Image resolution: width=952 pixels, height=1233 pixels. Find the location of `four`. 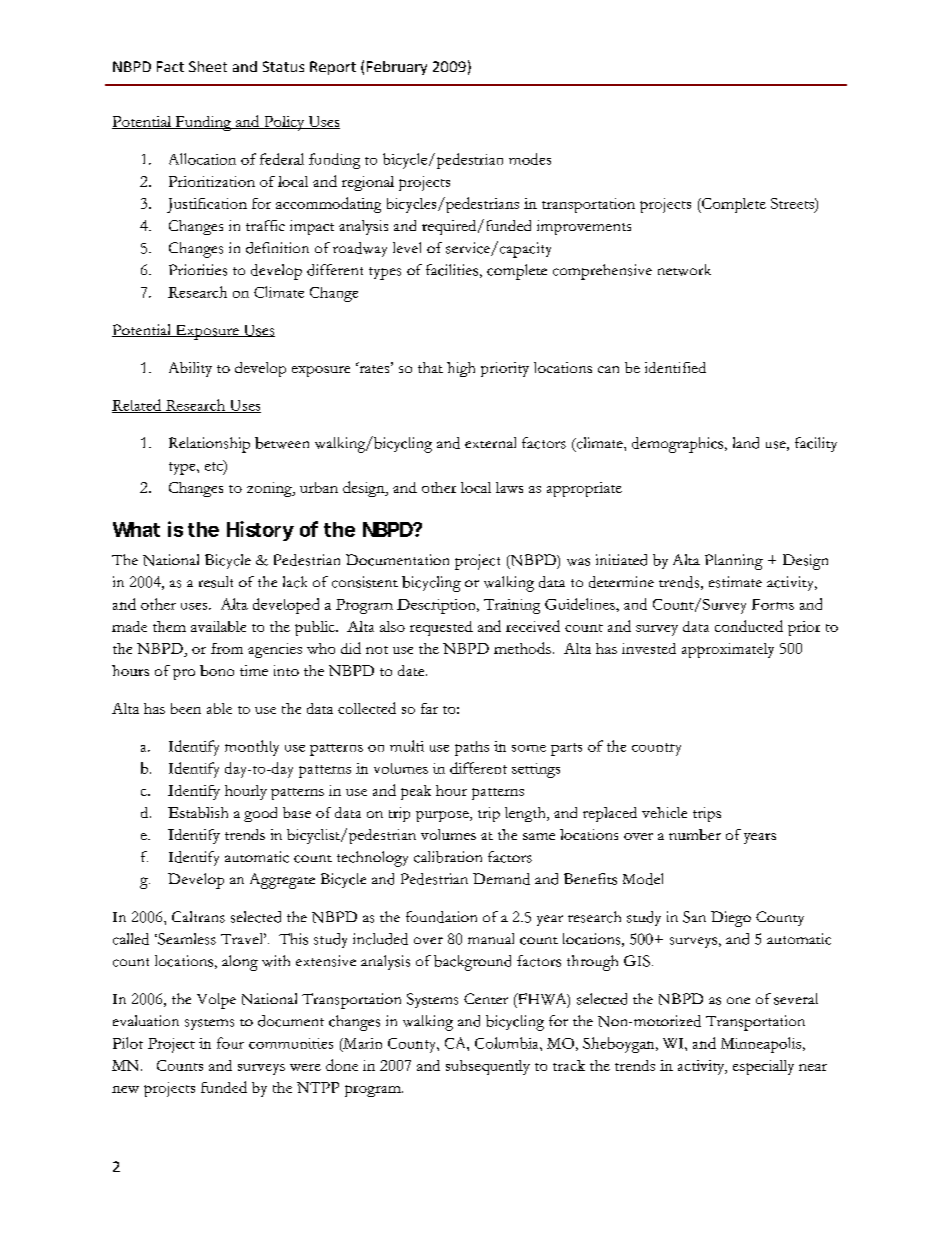

four is located at coordinates (230, 1043).
